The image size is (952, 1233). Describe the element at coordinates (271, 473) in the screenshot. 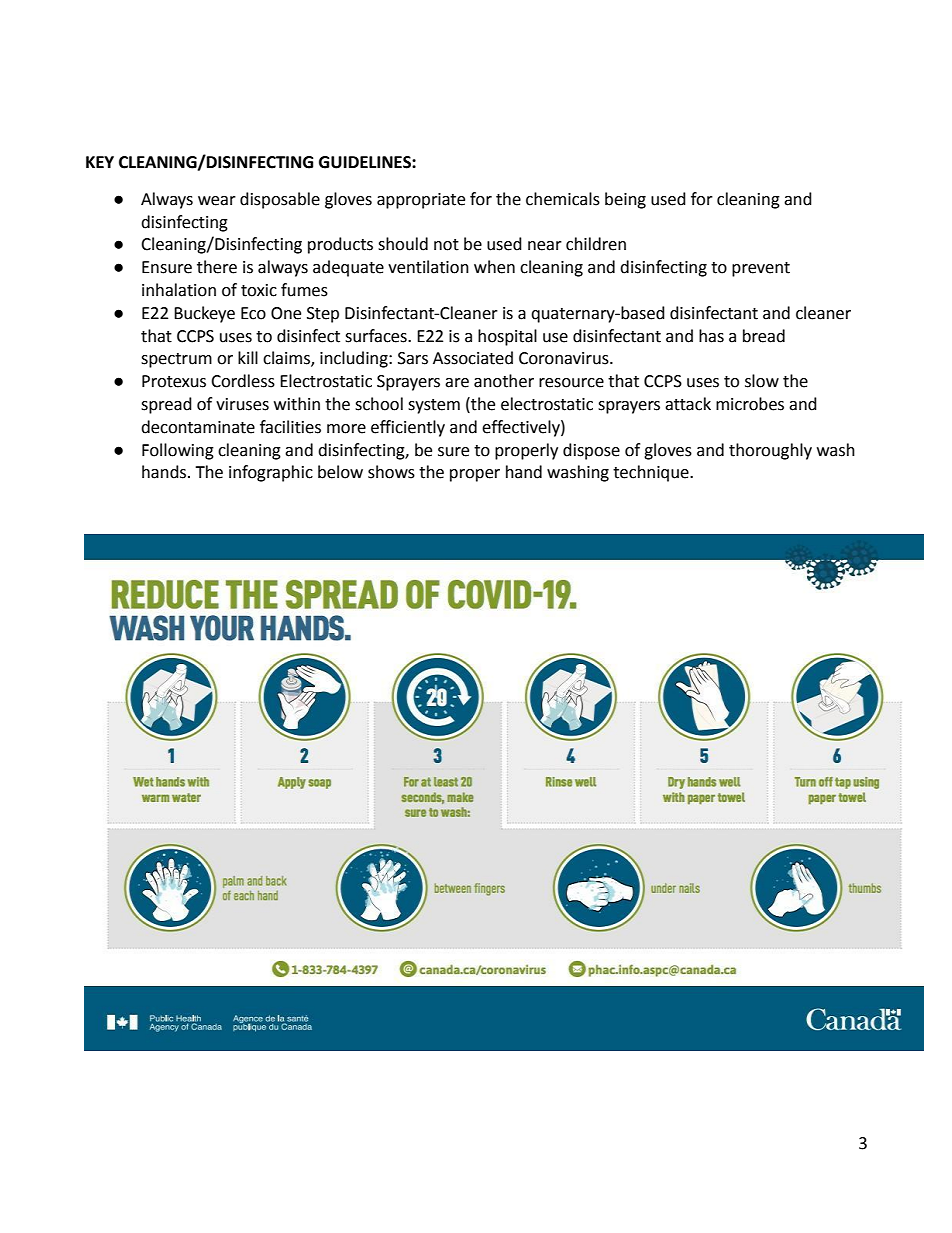

I see `infographic` at that location.
